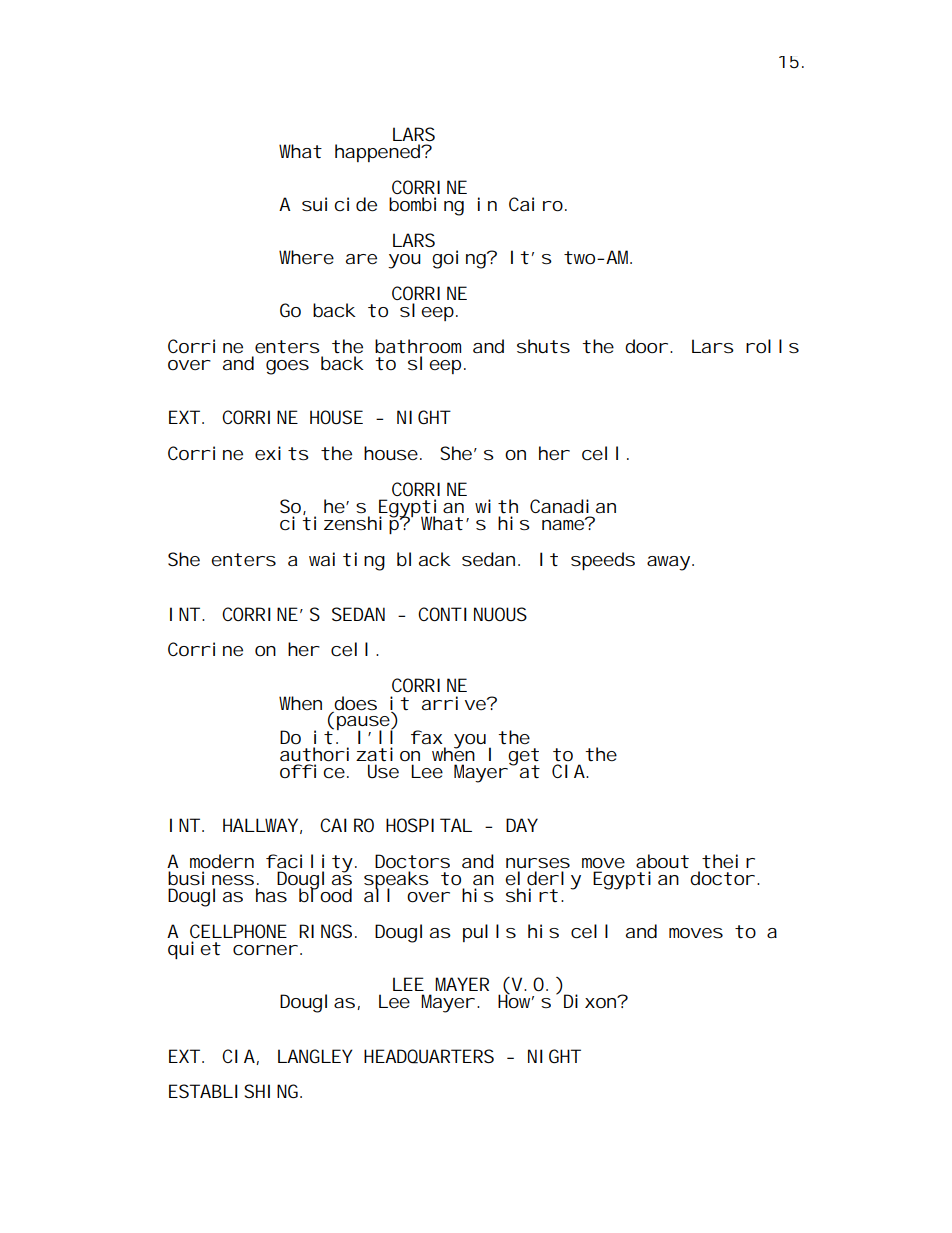  What do you see at coordinates (339, 204) in the screenshot?
I see `suicide` at bounding box center [339, 204].
